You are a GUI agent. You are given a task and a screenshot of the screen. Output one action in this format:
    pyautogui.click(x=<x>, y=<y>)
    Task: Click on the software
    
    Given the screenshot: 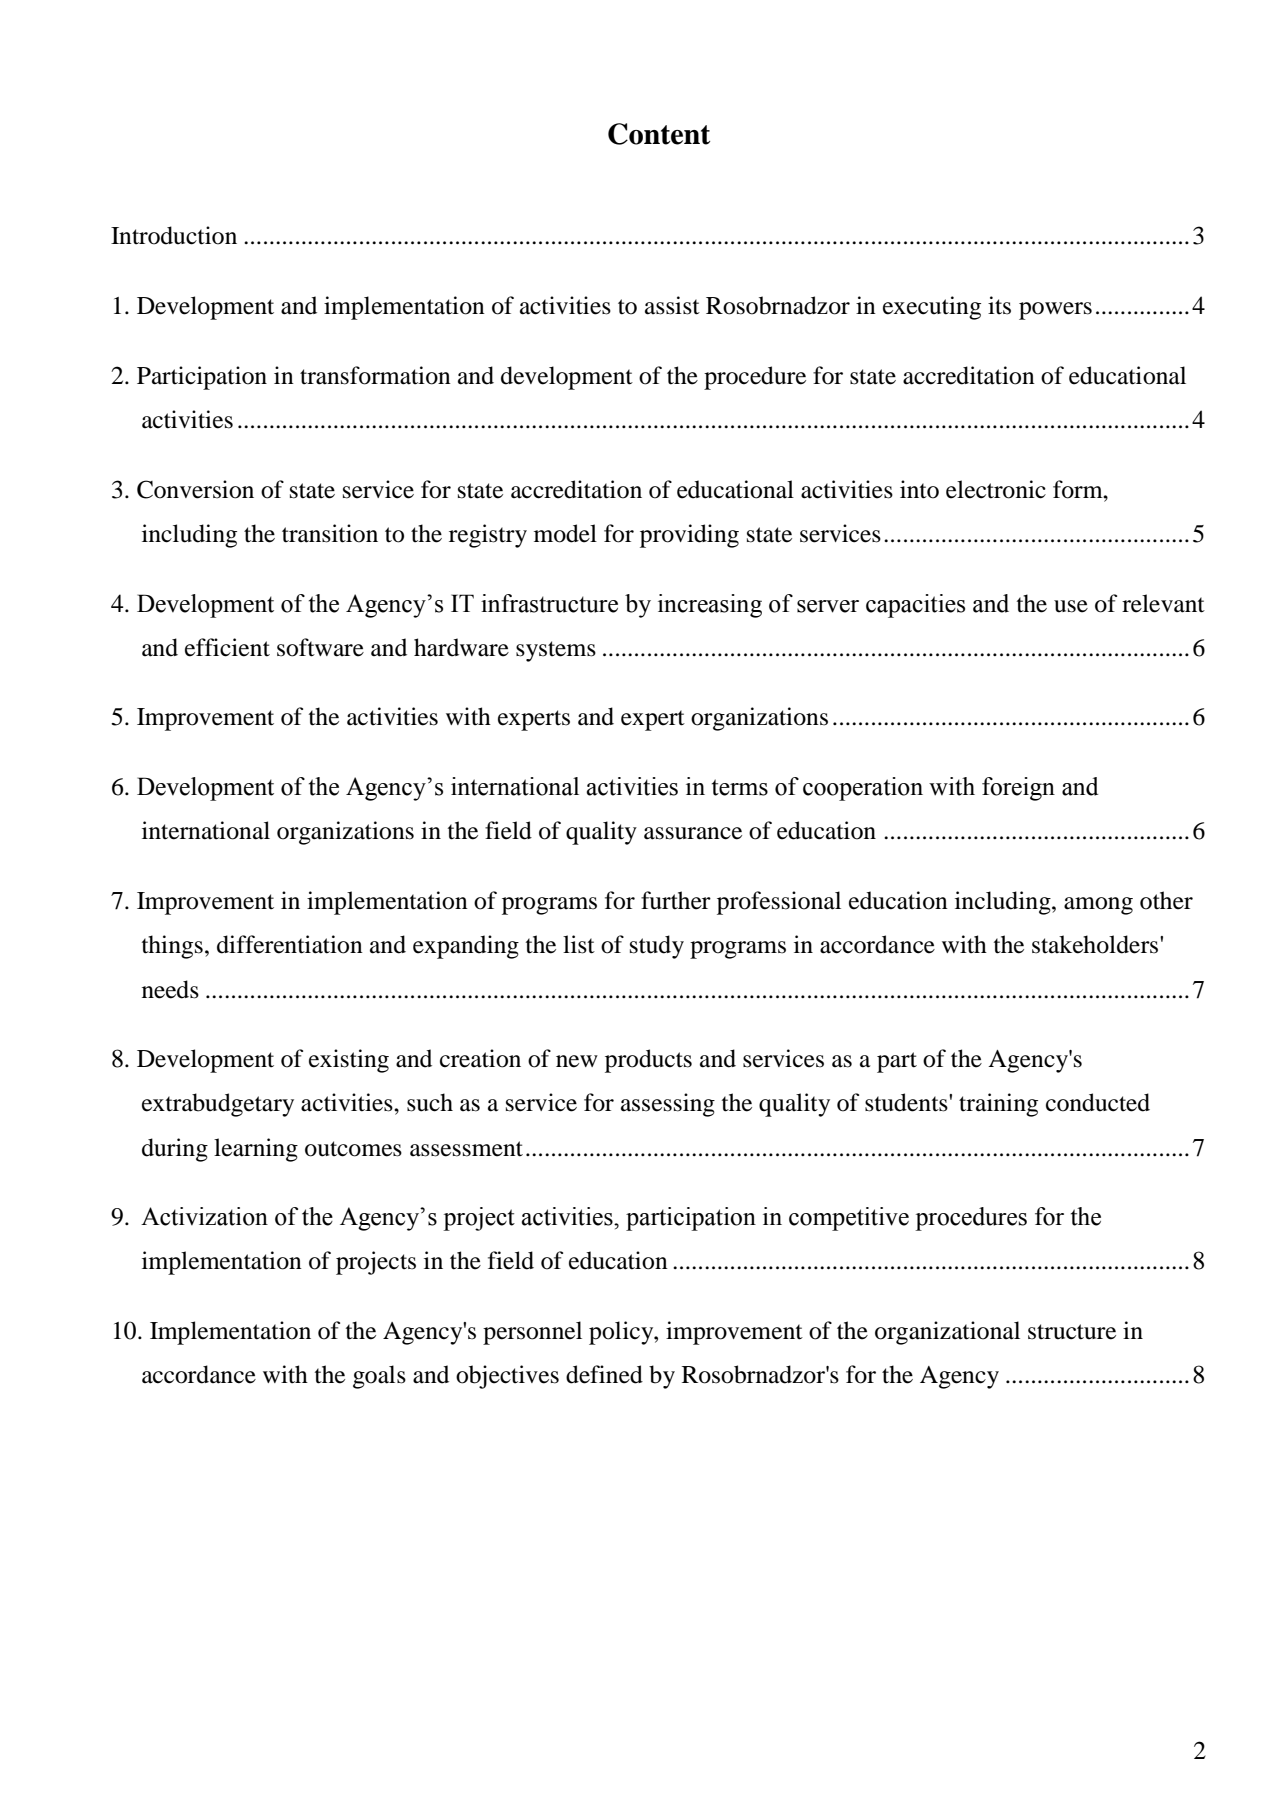 What is the action you would take?
    pyautogui.click(x=320, y=647)
